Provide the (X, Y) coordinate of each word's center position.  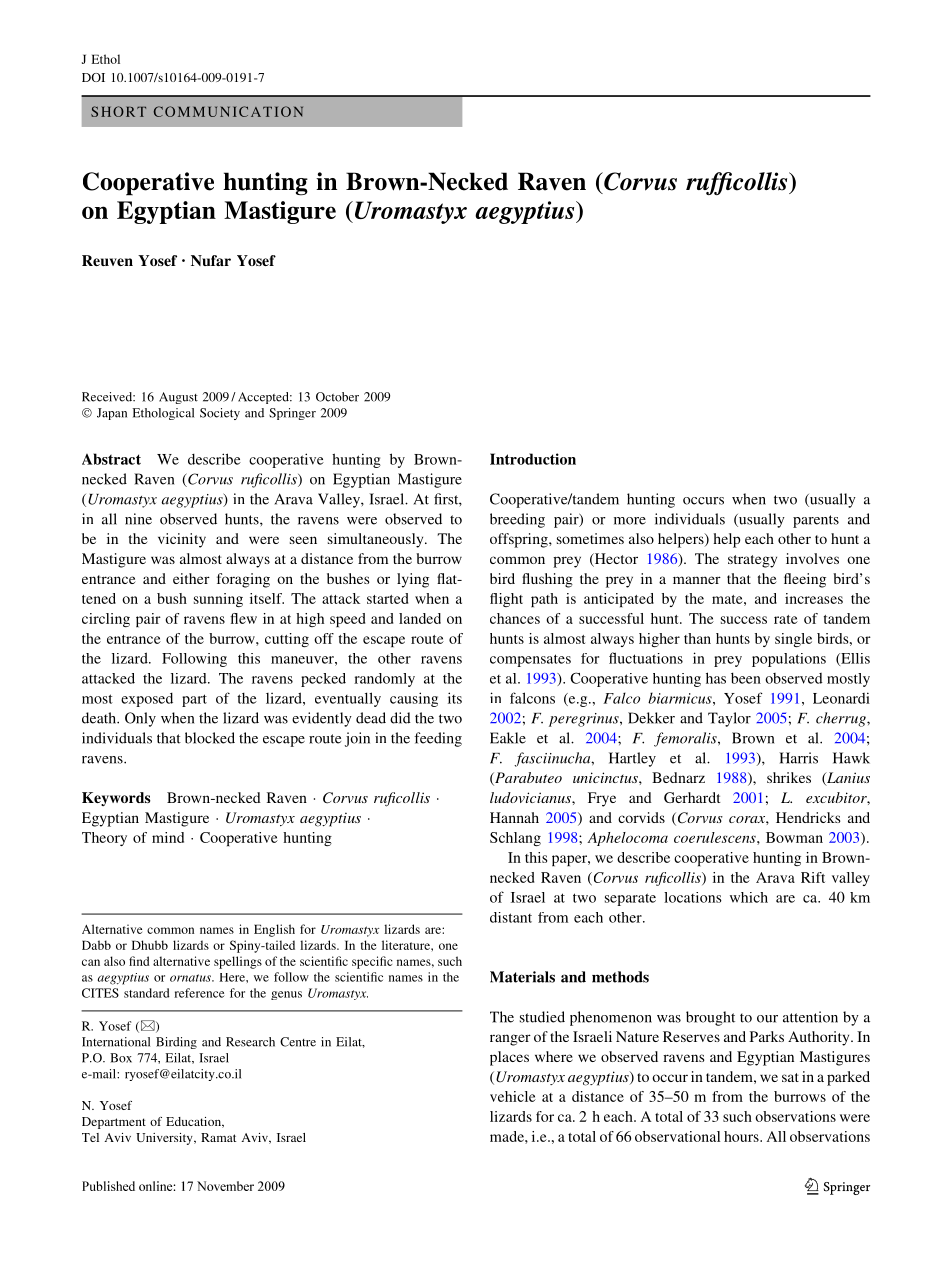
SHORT (118, 111)
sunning (218, 600)
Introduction (533, 459)
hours (742, 1136)
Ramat (218, 1137)
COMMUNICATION (228, 111)
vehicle (513, 1096)
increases (814, 598)
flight (506, 600)
